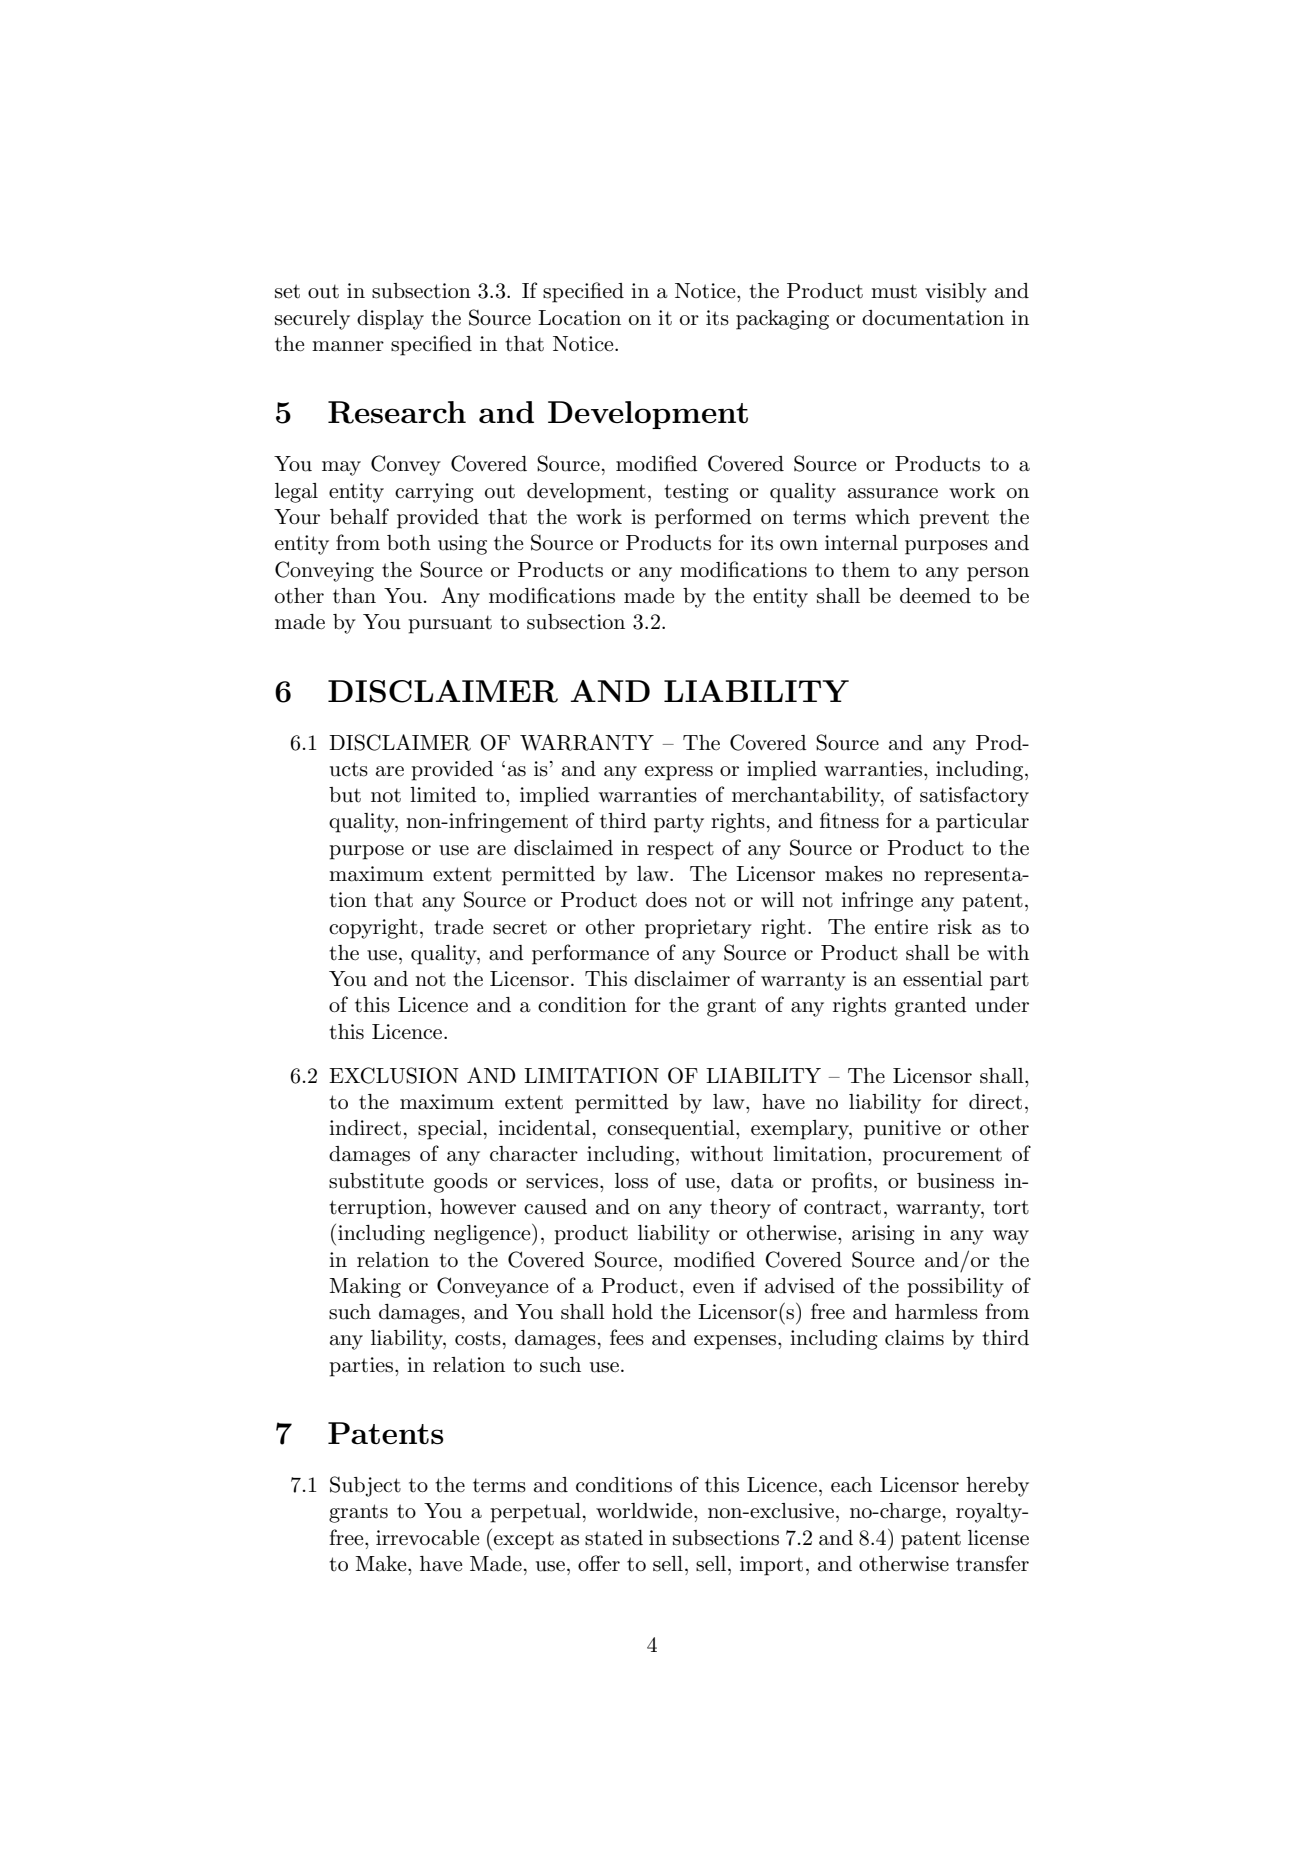 This screenshot has width=1309, height=1851. What do you see at coordinates (782, 320) in the screenshot?
I see `packaging` at bounding box center [782, 320].
